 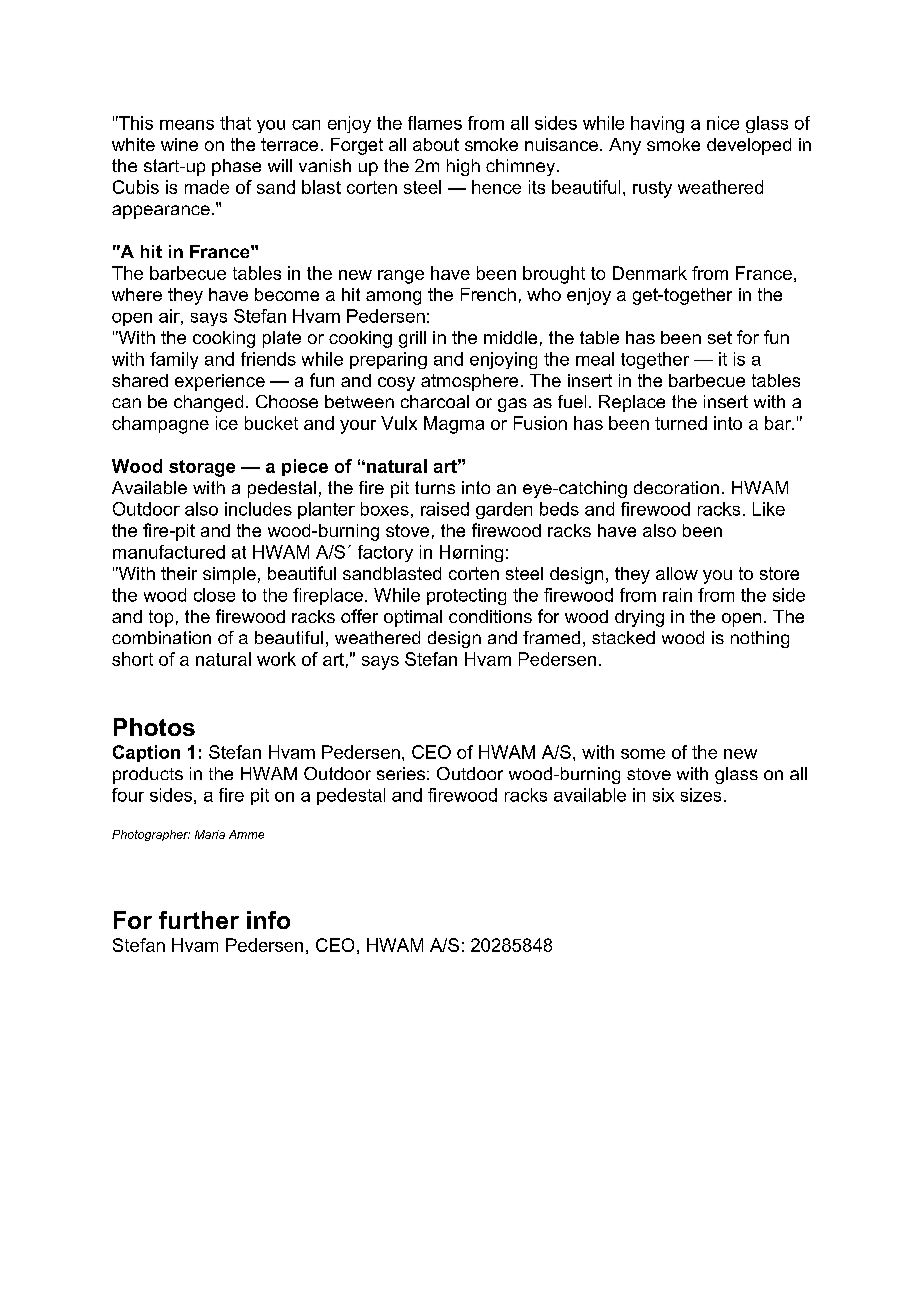 I want to click on further, so click(x=199, y=920).
